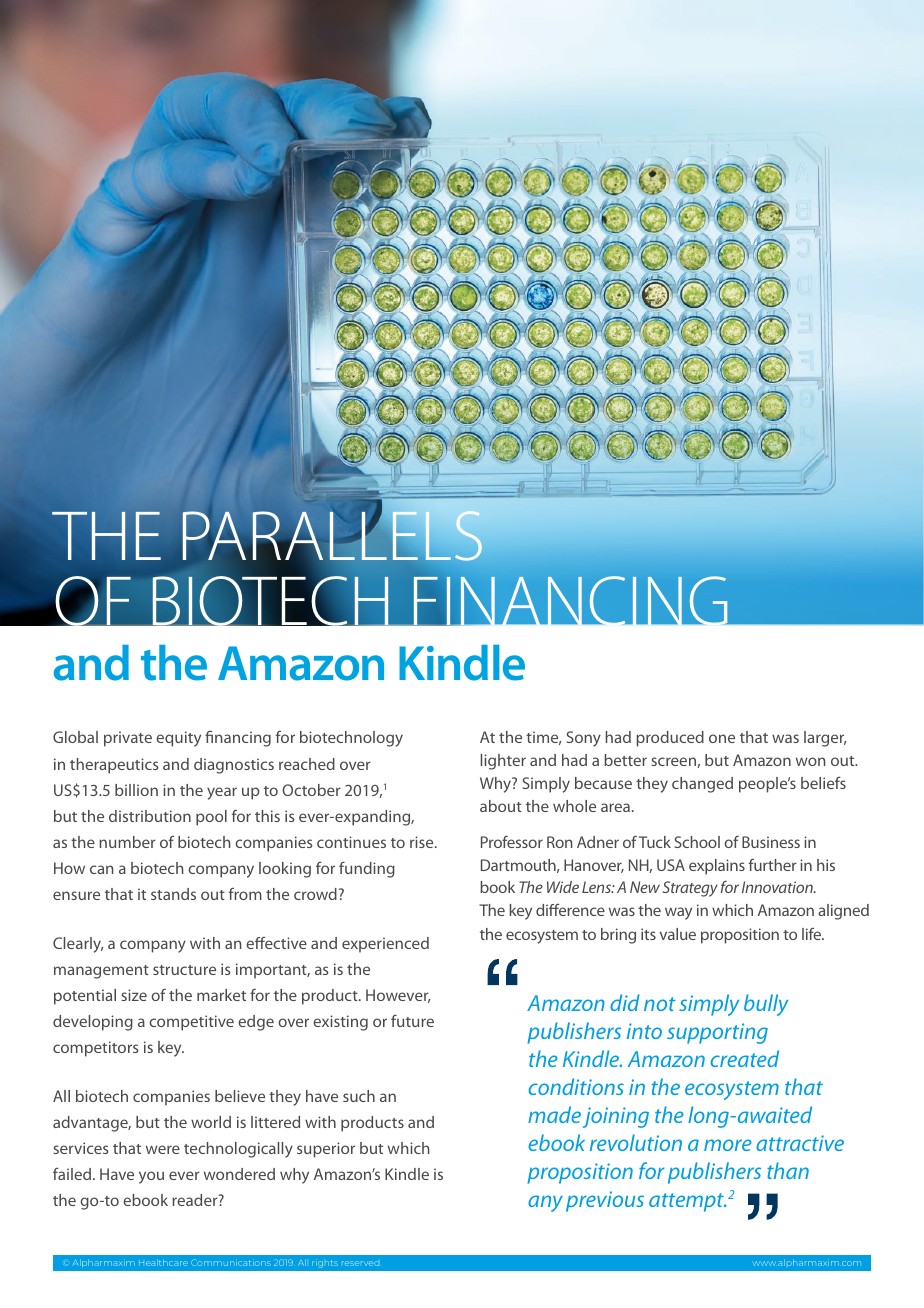  I want to click on one, so click(722, 738).
